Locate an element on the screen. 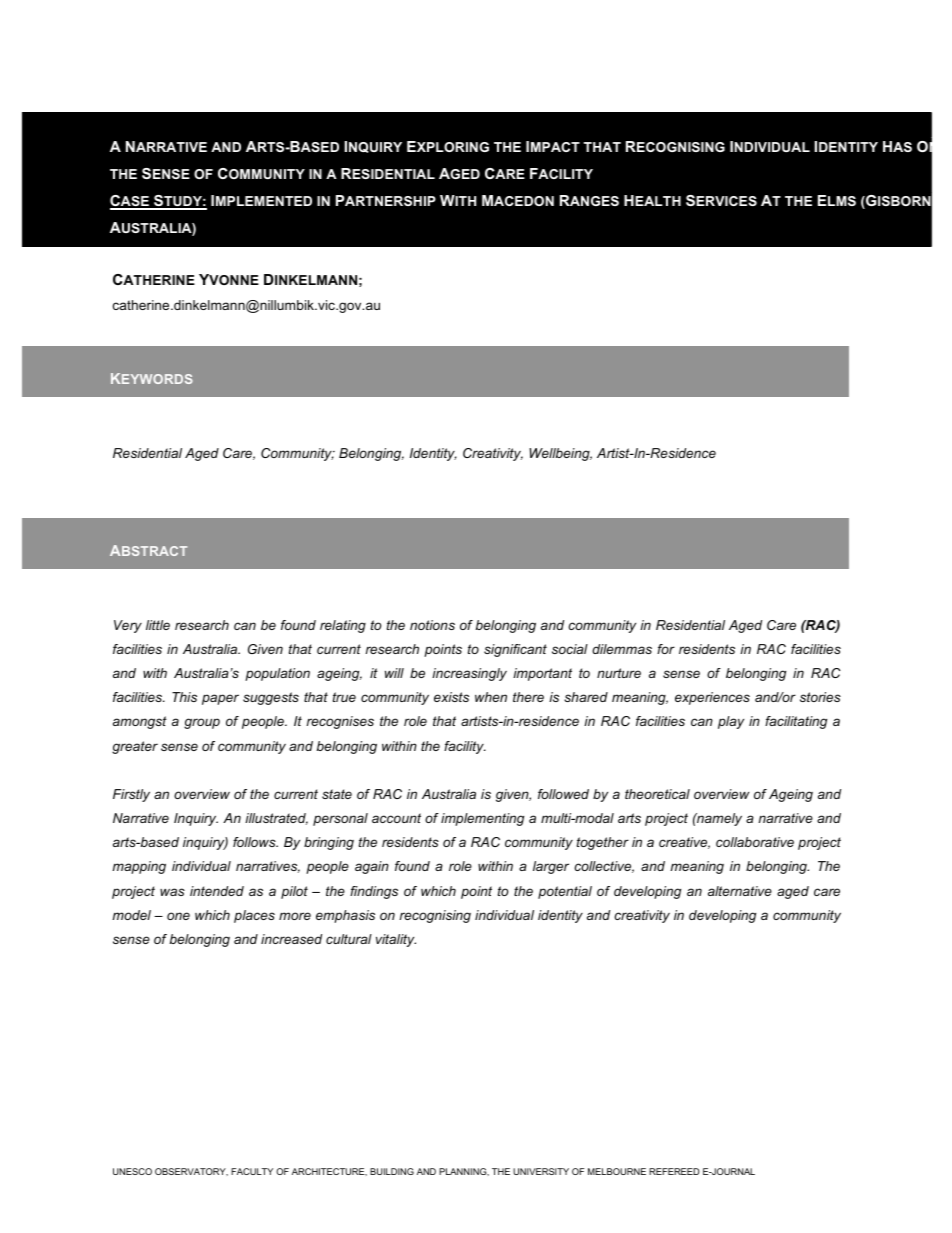  FACULTY is located at coordinates (252, 1171).
